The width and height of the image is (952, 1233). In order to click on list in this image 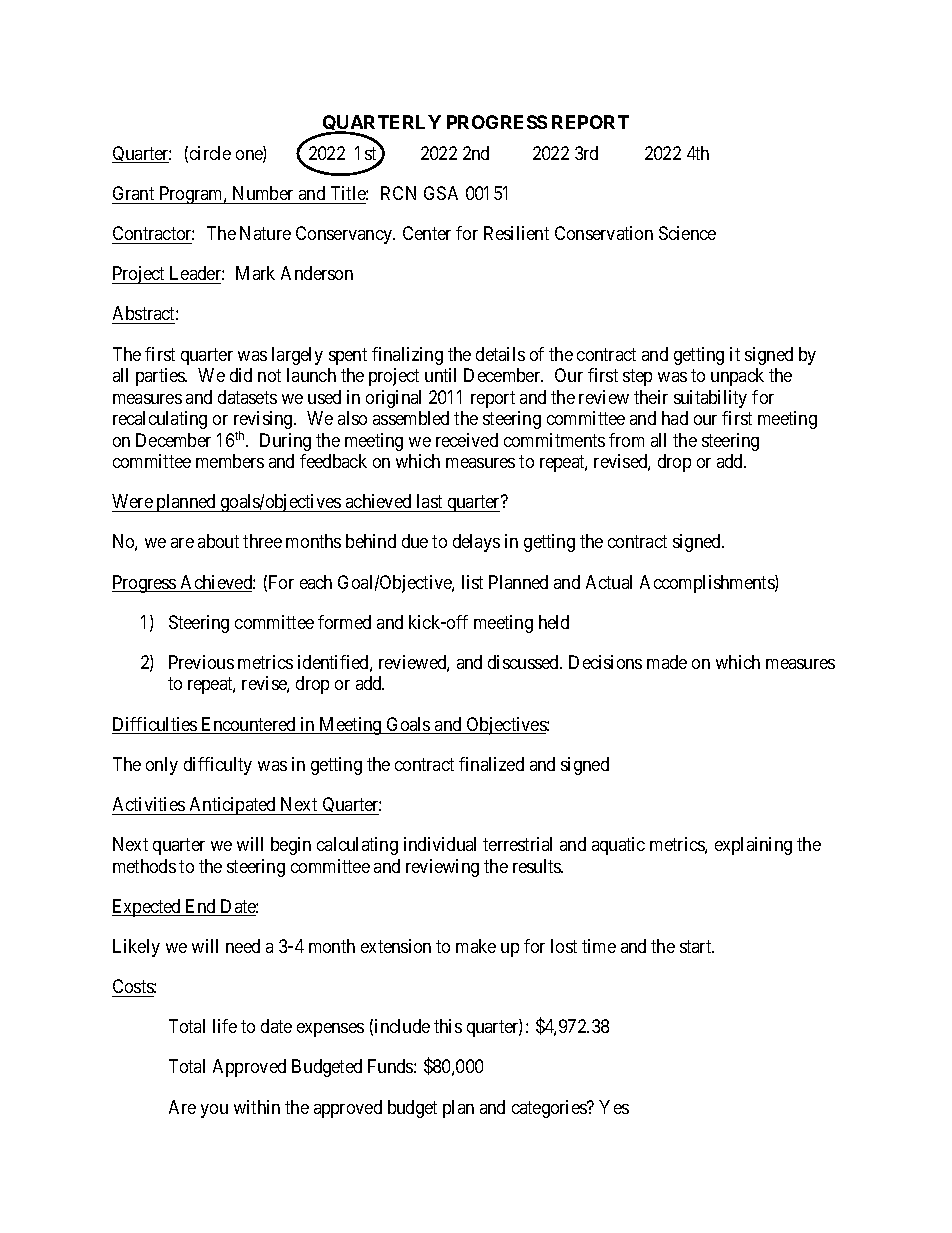, I will do `click(472, 582)`.
